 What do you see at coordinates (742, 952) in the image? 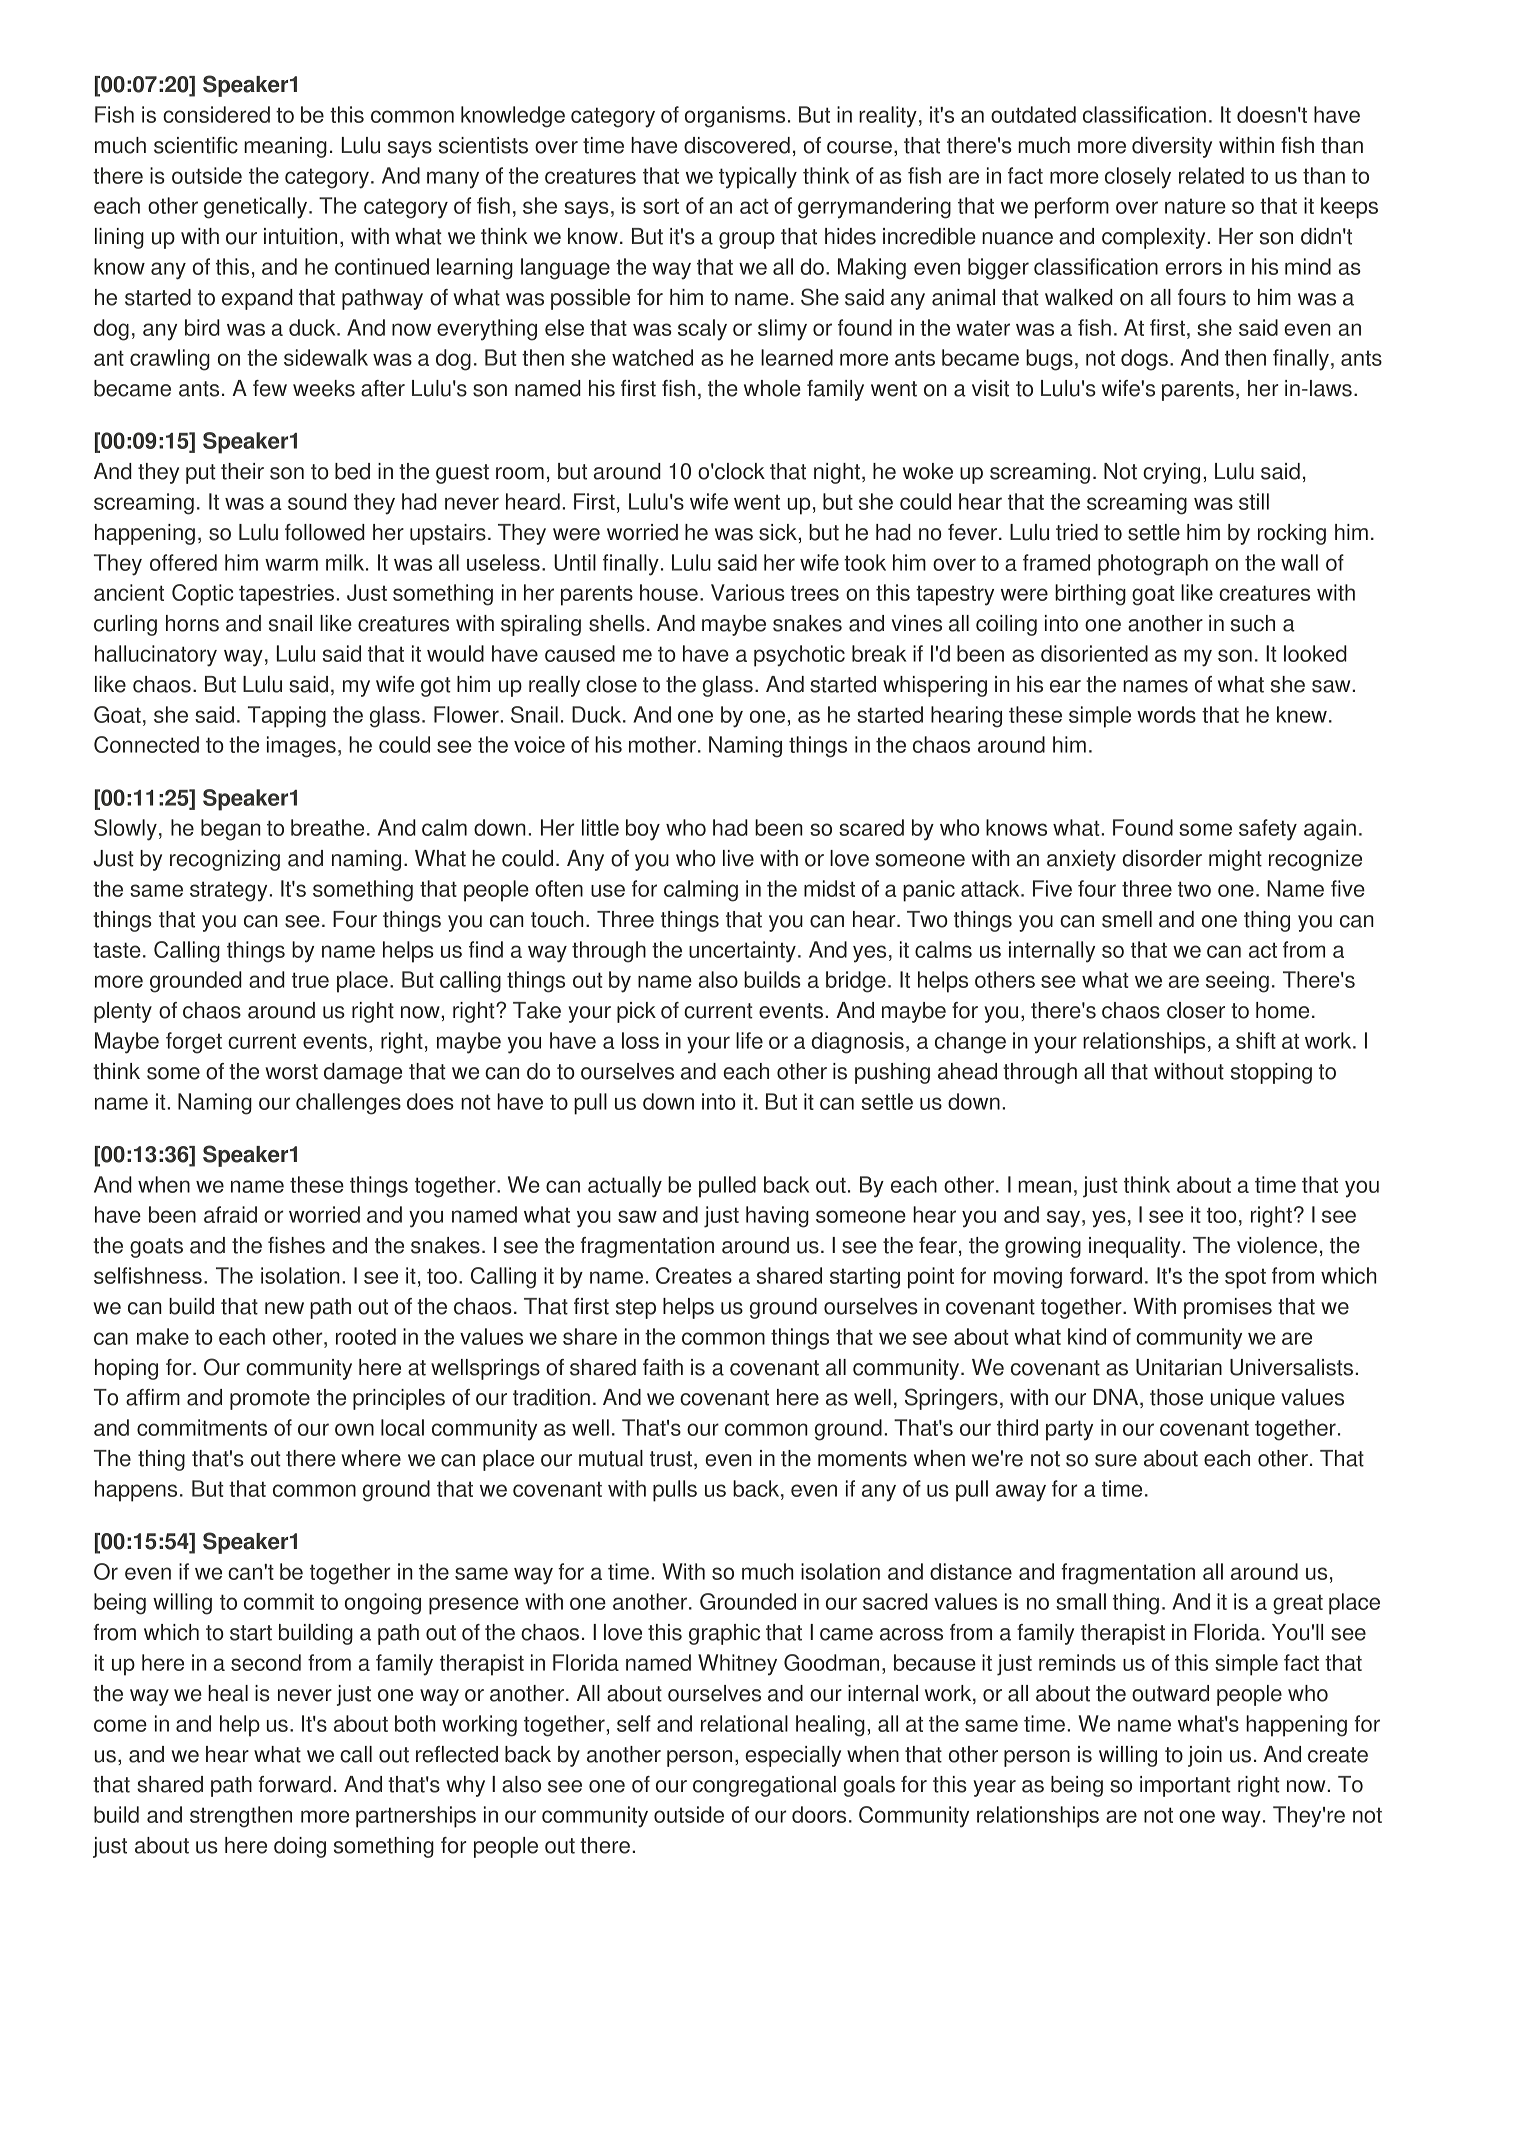
I see `uncertainty` at bounding box center [742, 952].
